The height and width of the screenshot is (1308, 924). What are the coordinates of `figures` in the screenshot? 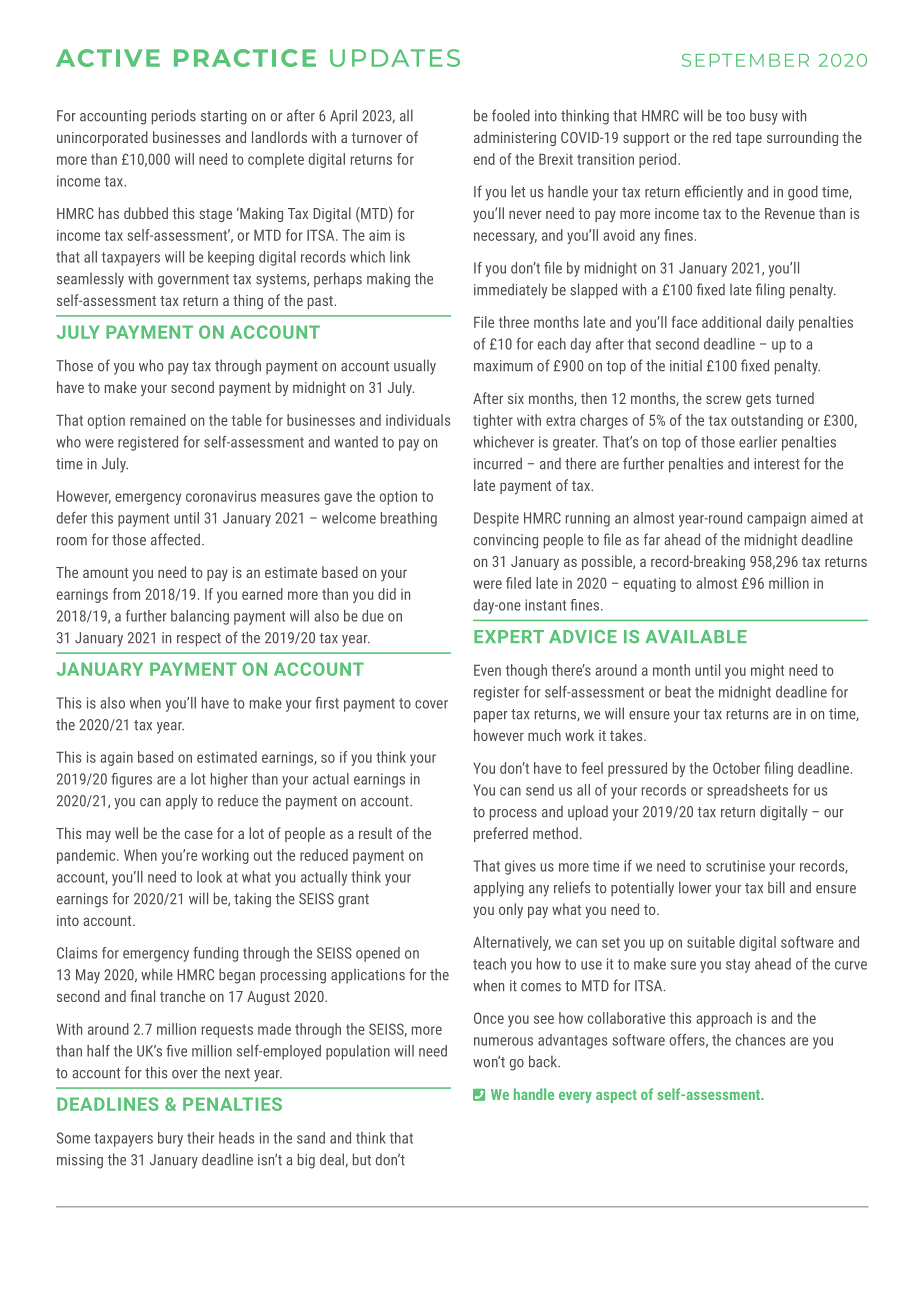 It's located at (131, 780).
